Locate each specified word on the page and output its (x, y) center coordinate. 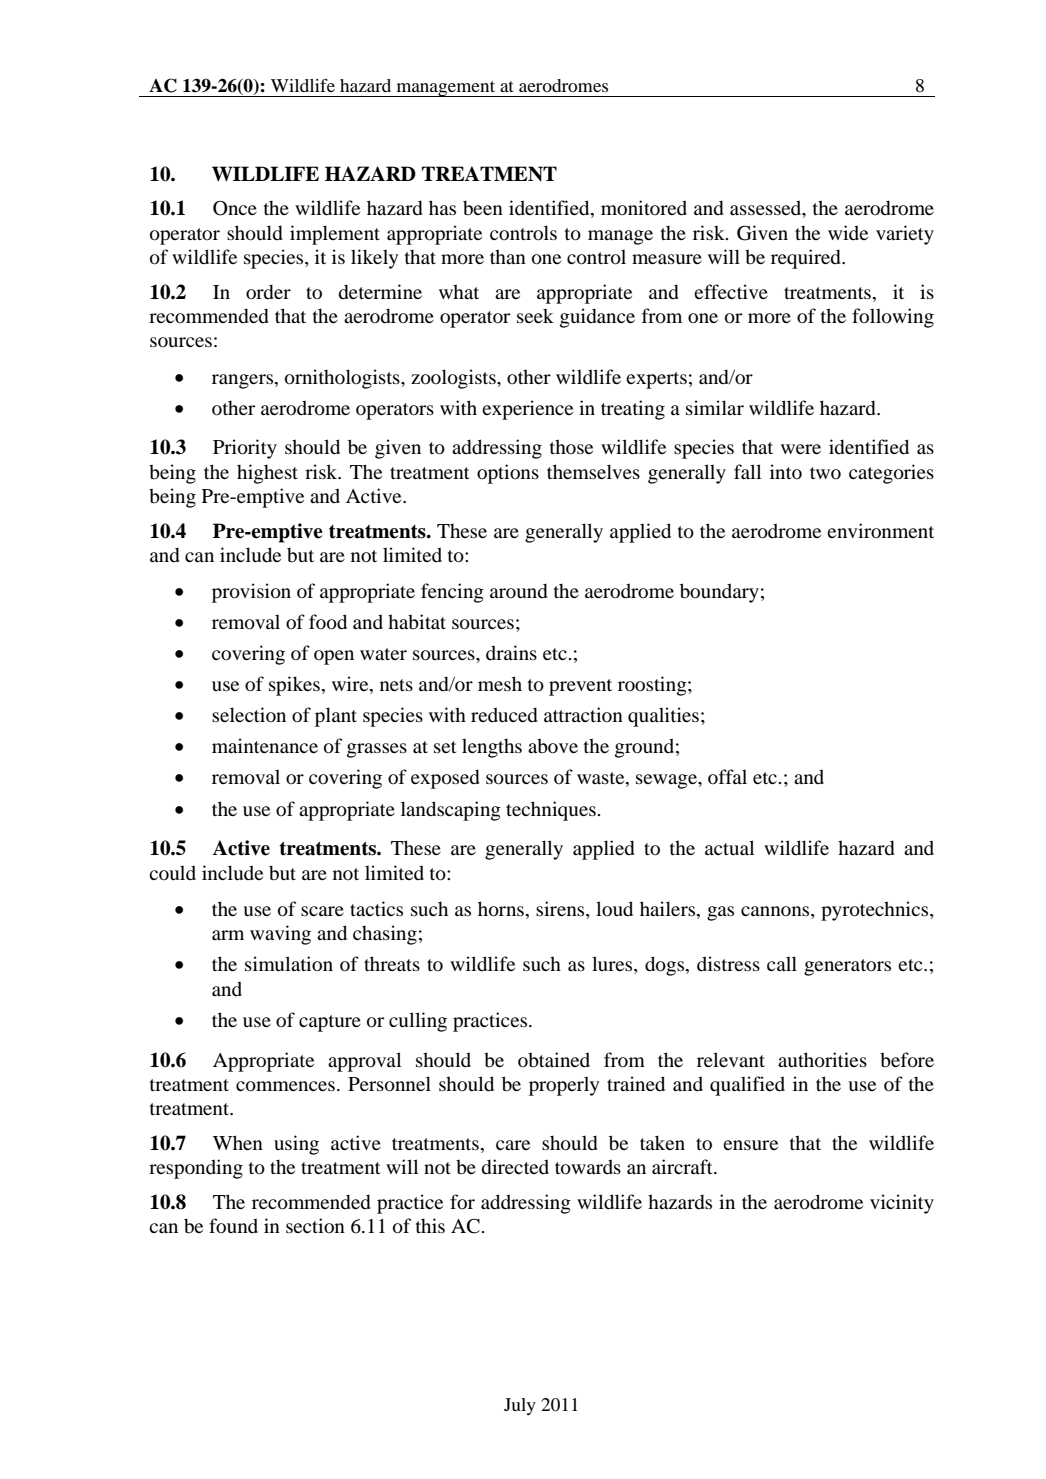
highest (267, 474)
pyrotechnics (876, 911)
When (238, 1142)
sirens (561, 910)
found (233, 1226)
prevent (580, 687)
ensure (750, 1145)
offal (727, 777)
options (508, 474)
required (807, 259)
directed (515, 1167)
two (825, 473)
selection (249, 715)
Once (235, 208)
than (508, 256)
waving (280, 935)
